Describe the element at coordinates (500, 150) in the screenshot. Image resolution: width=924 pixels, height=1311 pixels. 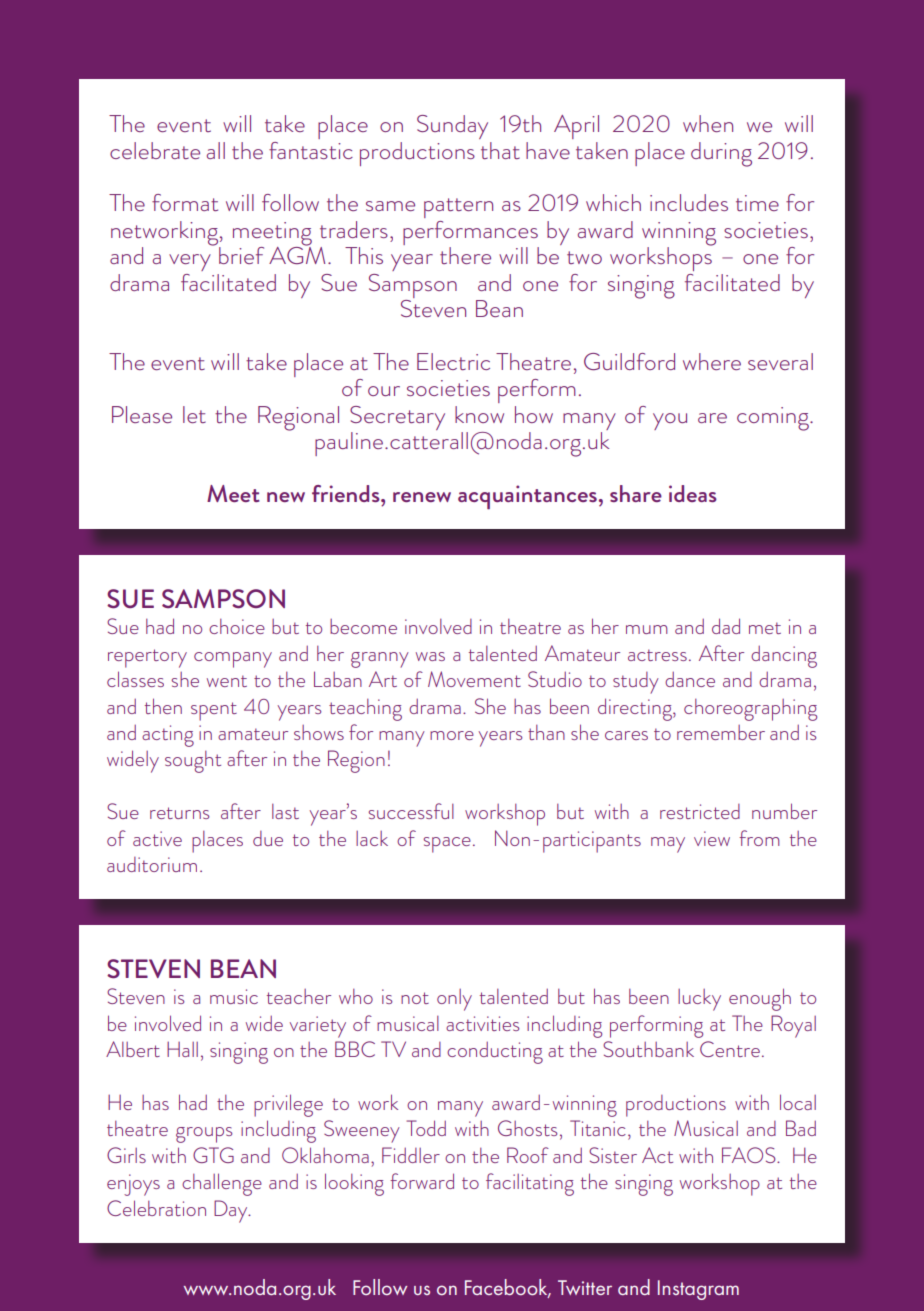
I see `that` at that location.
